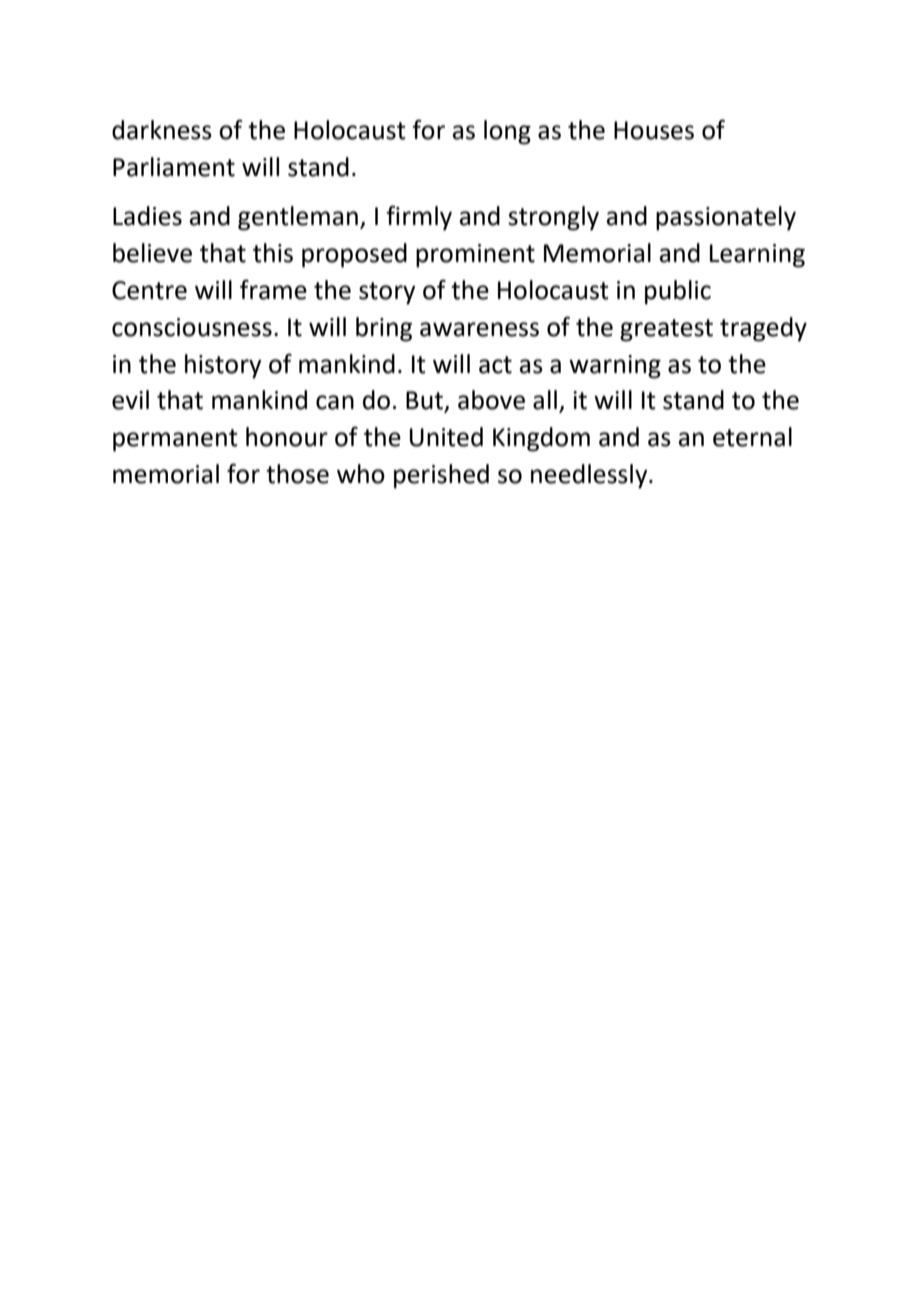 Image resolution: width=924 pixels, height=1308 pixels. What do you see at coordinates (615, 367) in the screenshot?
I see `warning` at bounding box center [615, 367].
